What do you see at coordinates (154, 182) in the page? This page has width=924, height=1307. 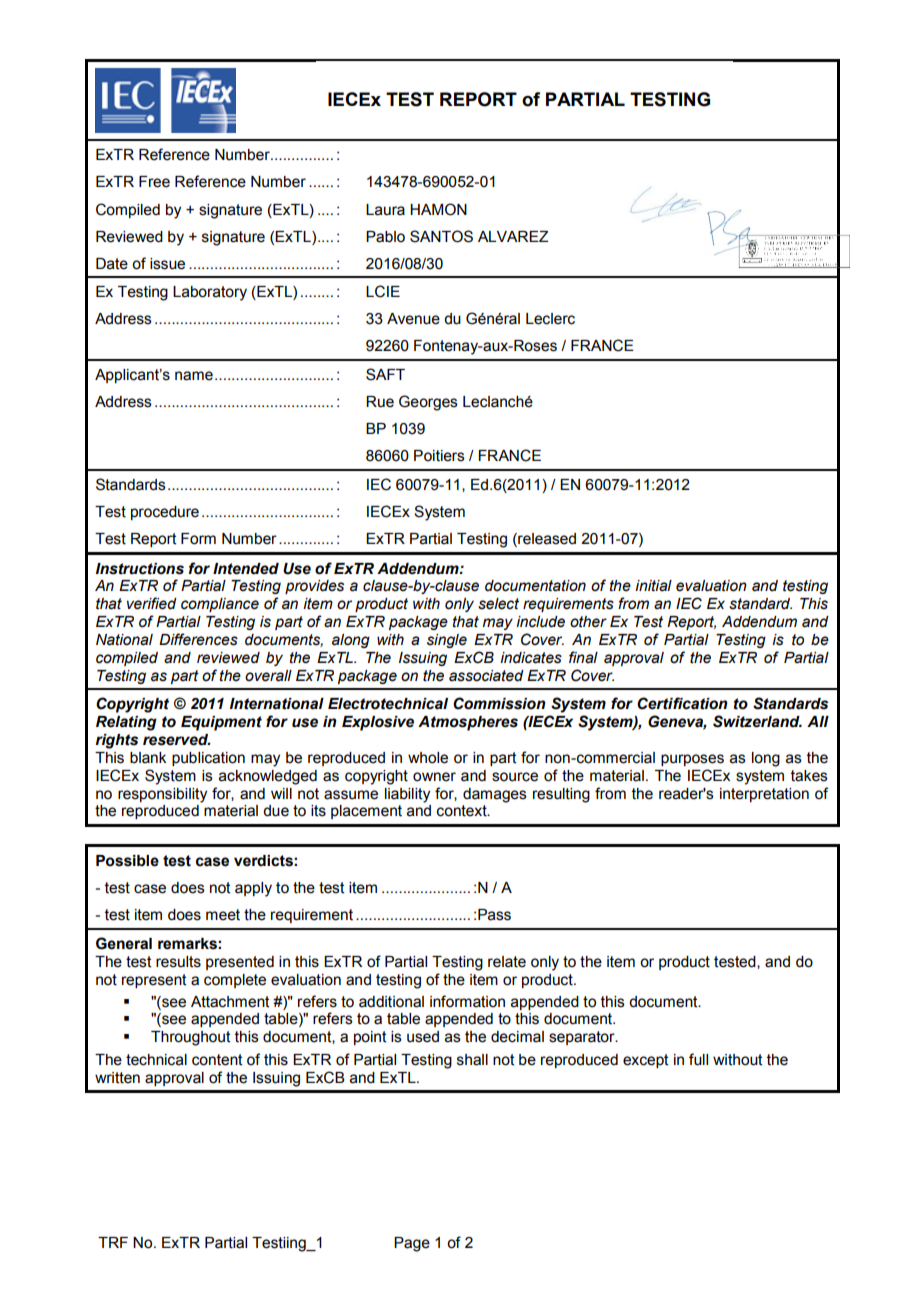 I see `Free` at bounding box center [154, 182].
